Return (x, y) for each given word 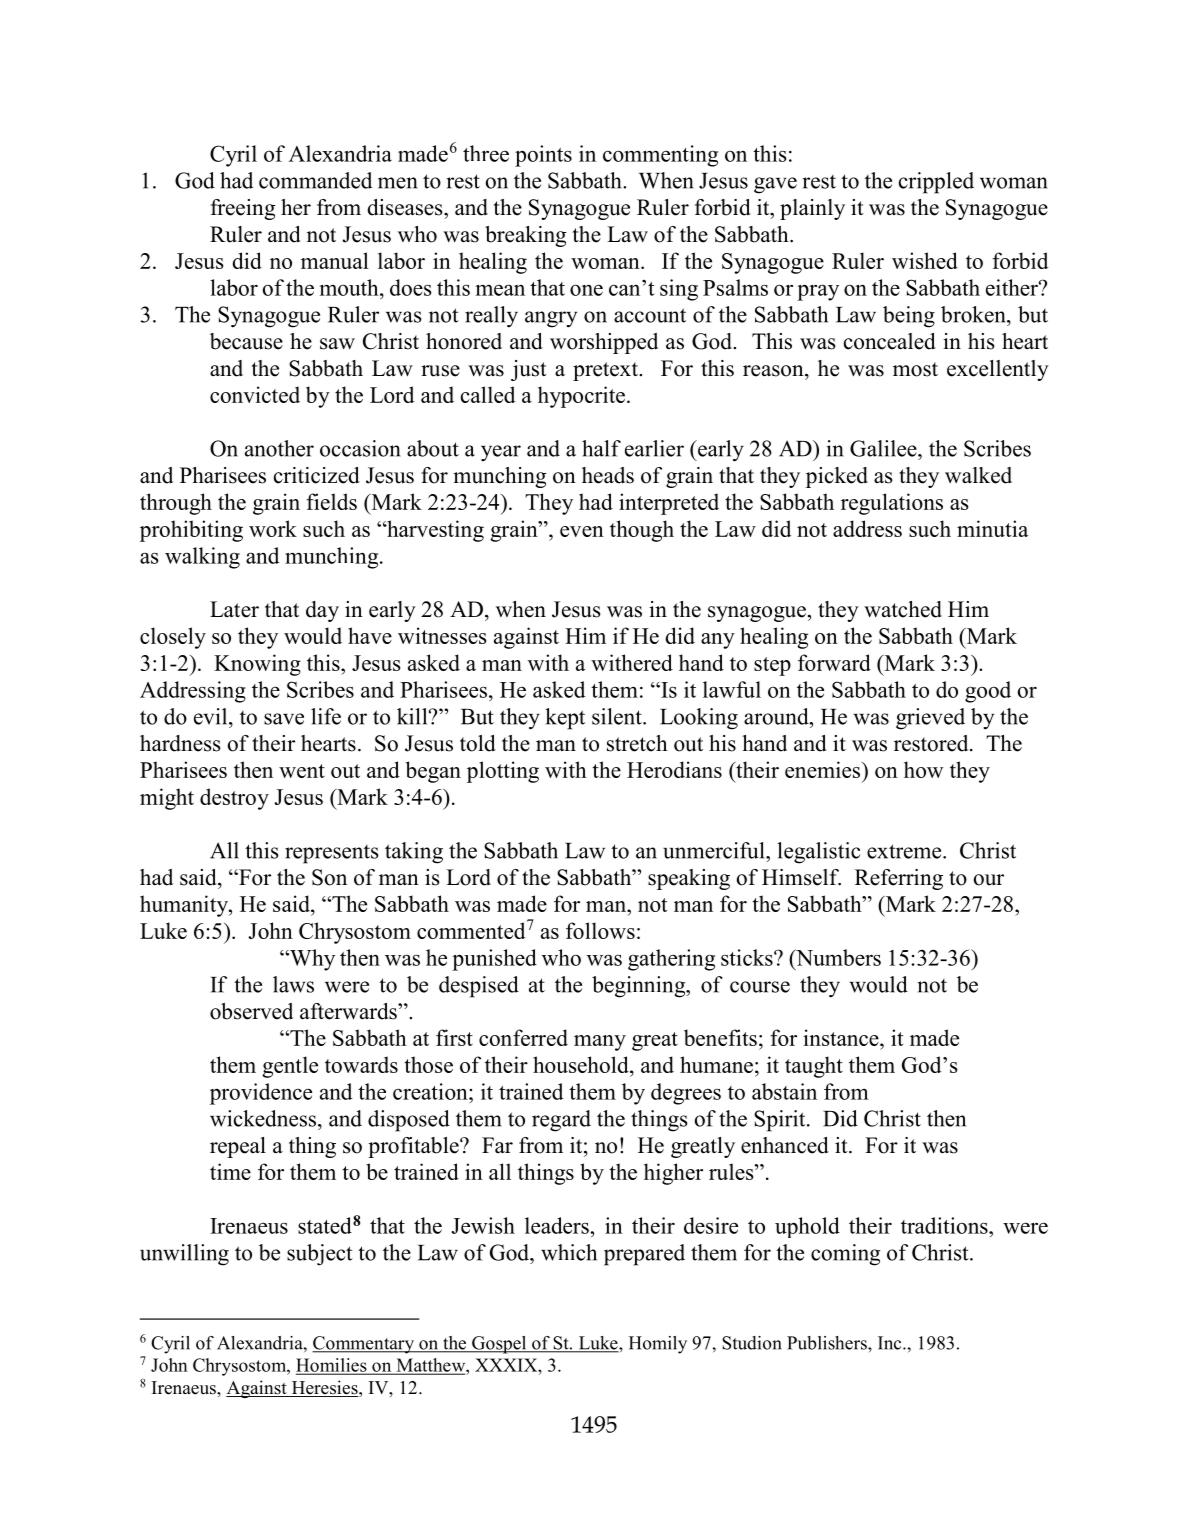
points (543, 156)
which (569, 1252)
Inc (891, 1343)
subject (320, 1255)
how (923, 769)
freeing (243, 209)
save (284, 719)
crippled (936, 183)
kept (565, 719)
